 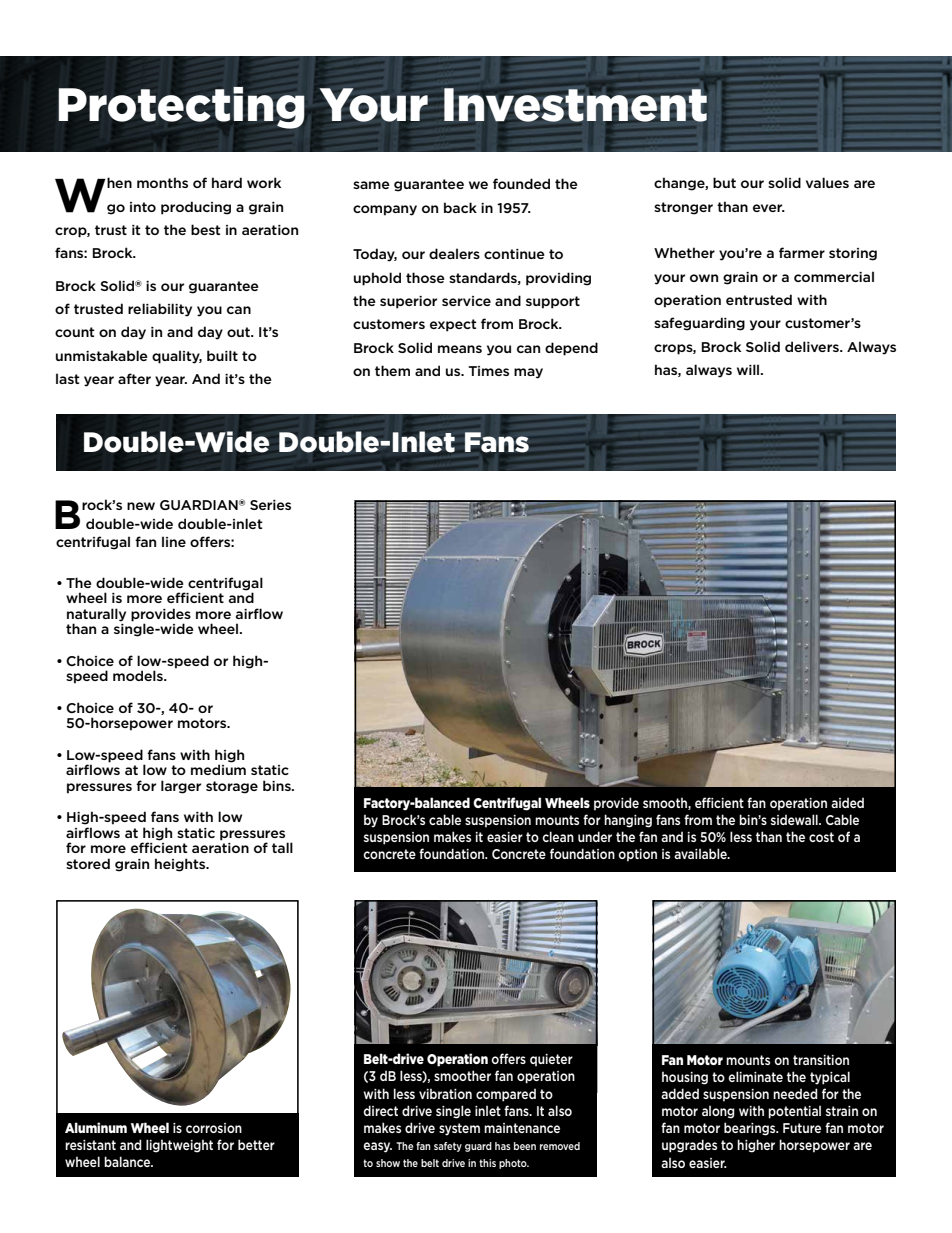 I want to click on but, so click(x=724, y=182).
